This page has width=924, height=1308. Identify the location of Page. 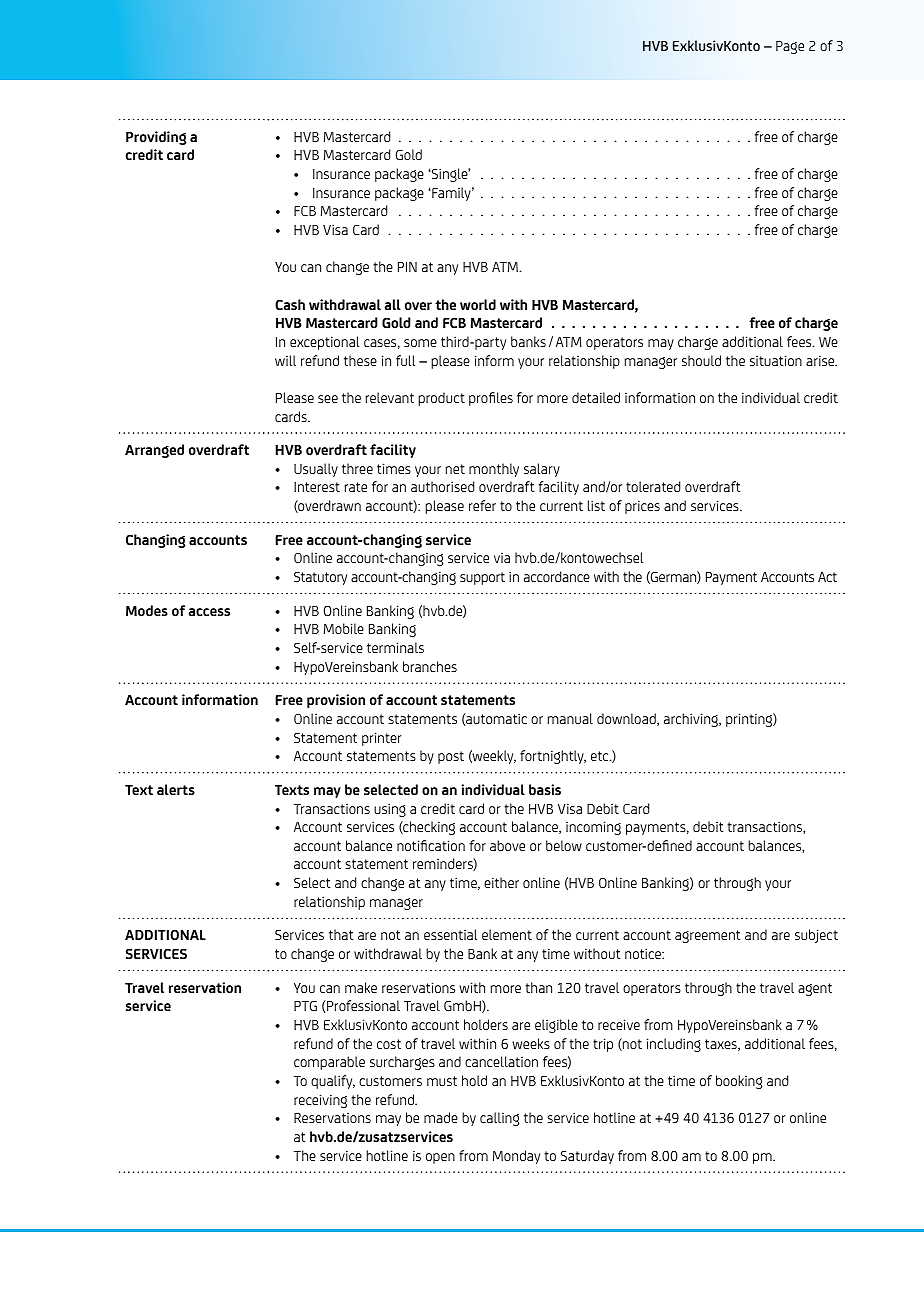
(790, 47).
